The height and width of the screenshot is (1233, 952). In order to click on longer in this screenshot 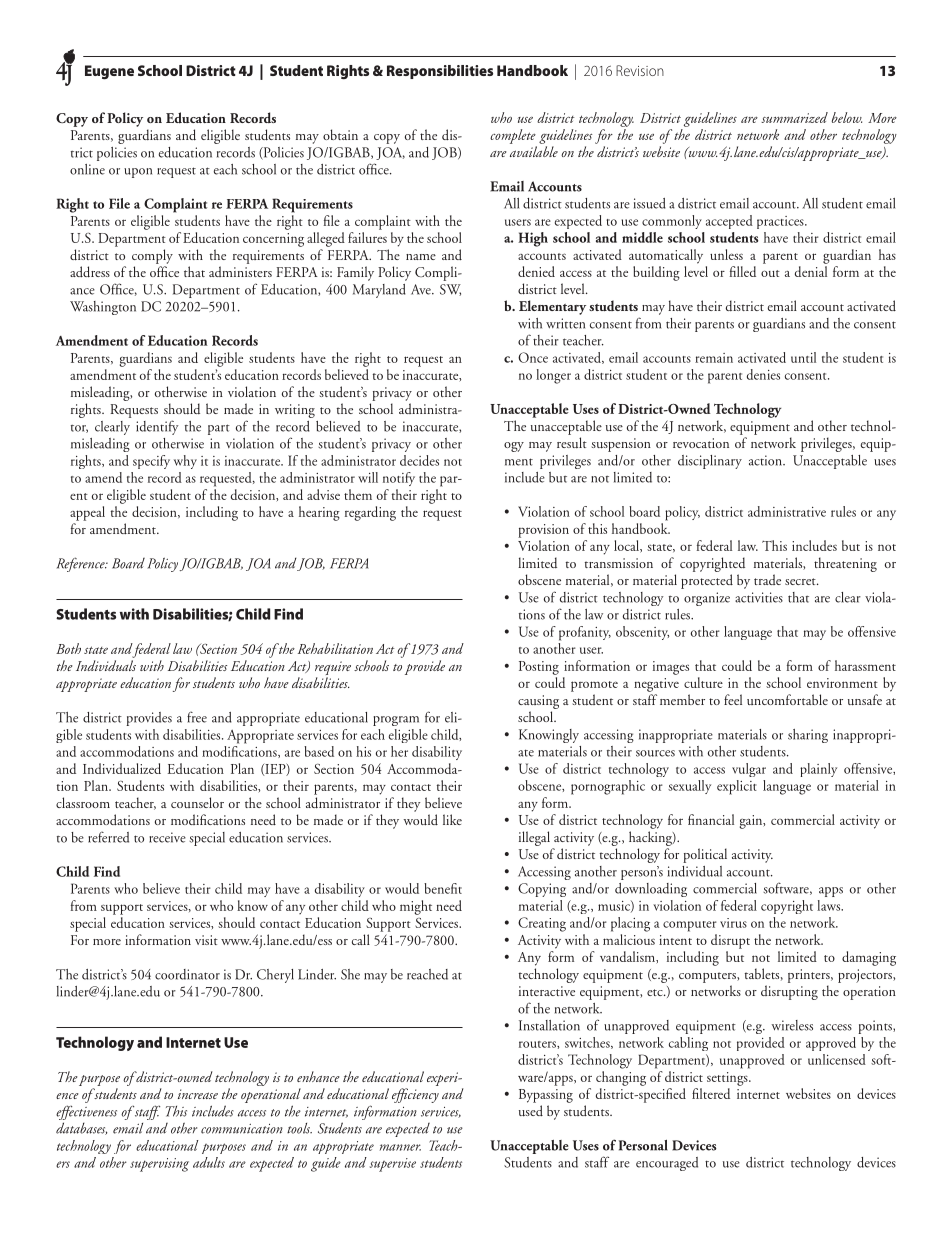, I will do `click(553, 376)`.
